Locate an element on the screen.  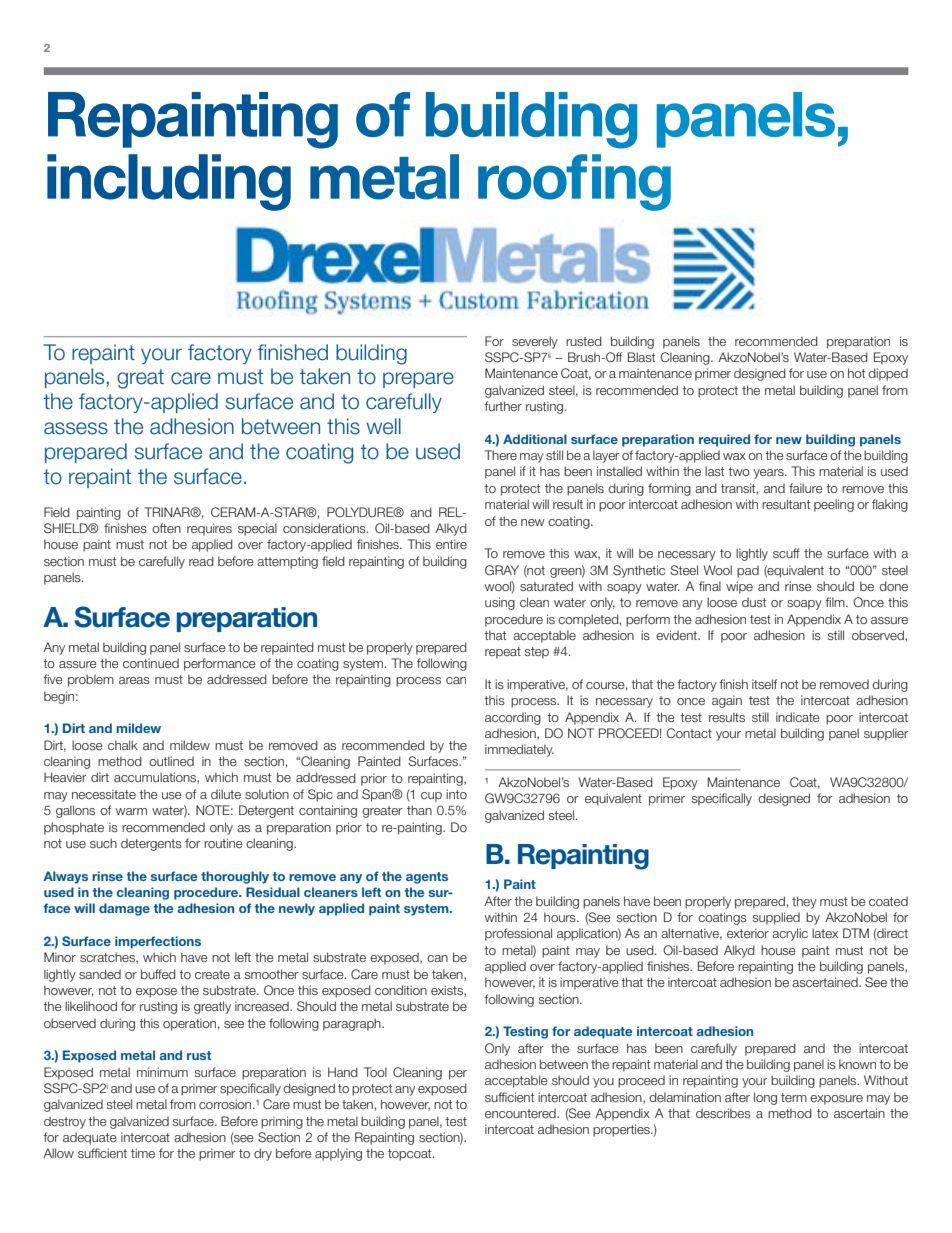
peeling is located at coordinates (834, 505).
